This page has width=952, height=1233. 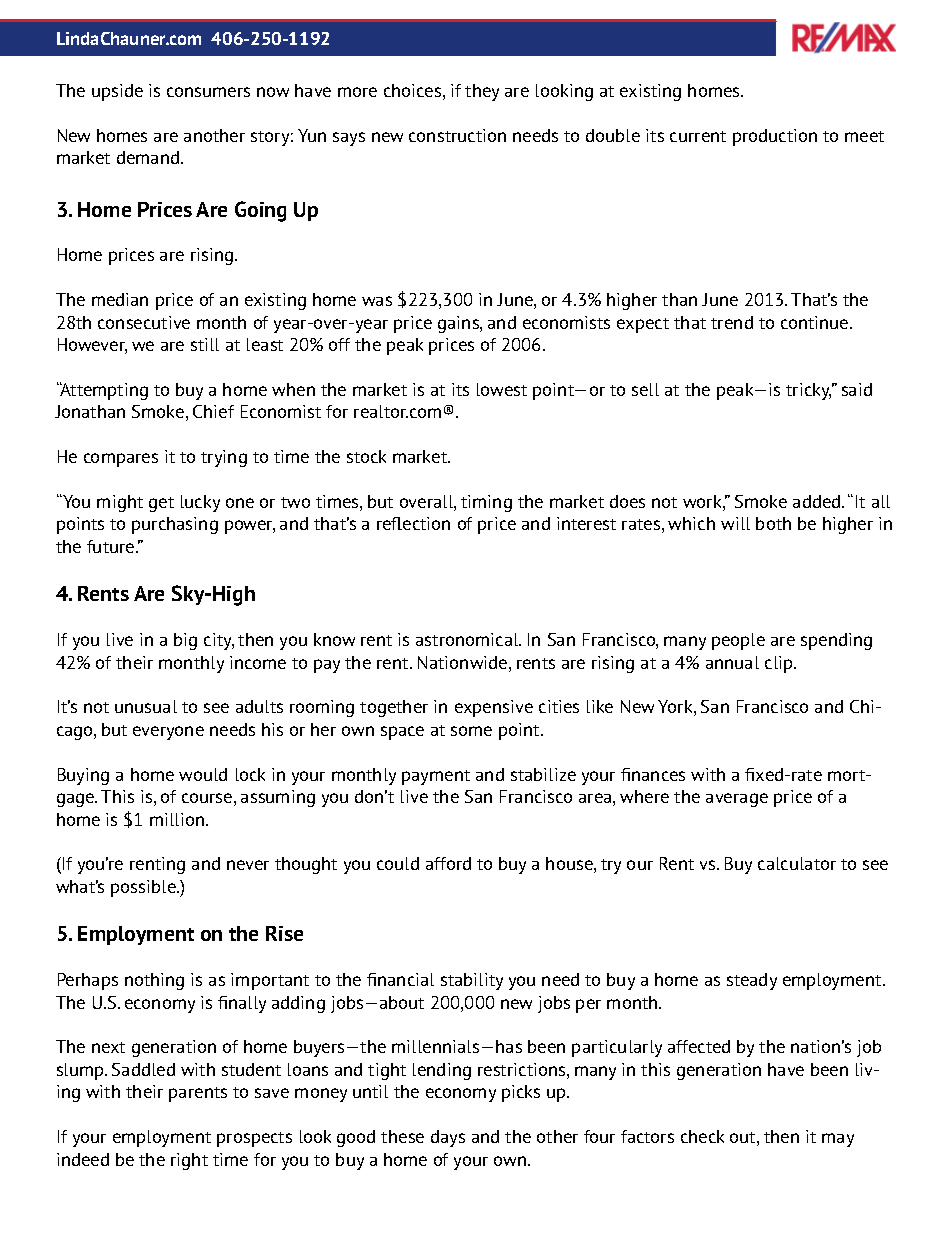 I want to click on production, so click(x=775, y=137).
